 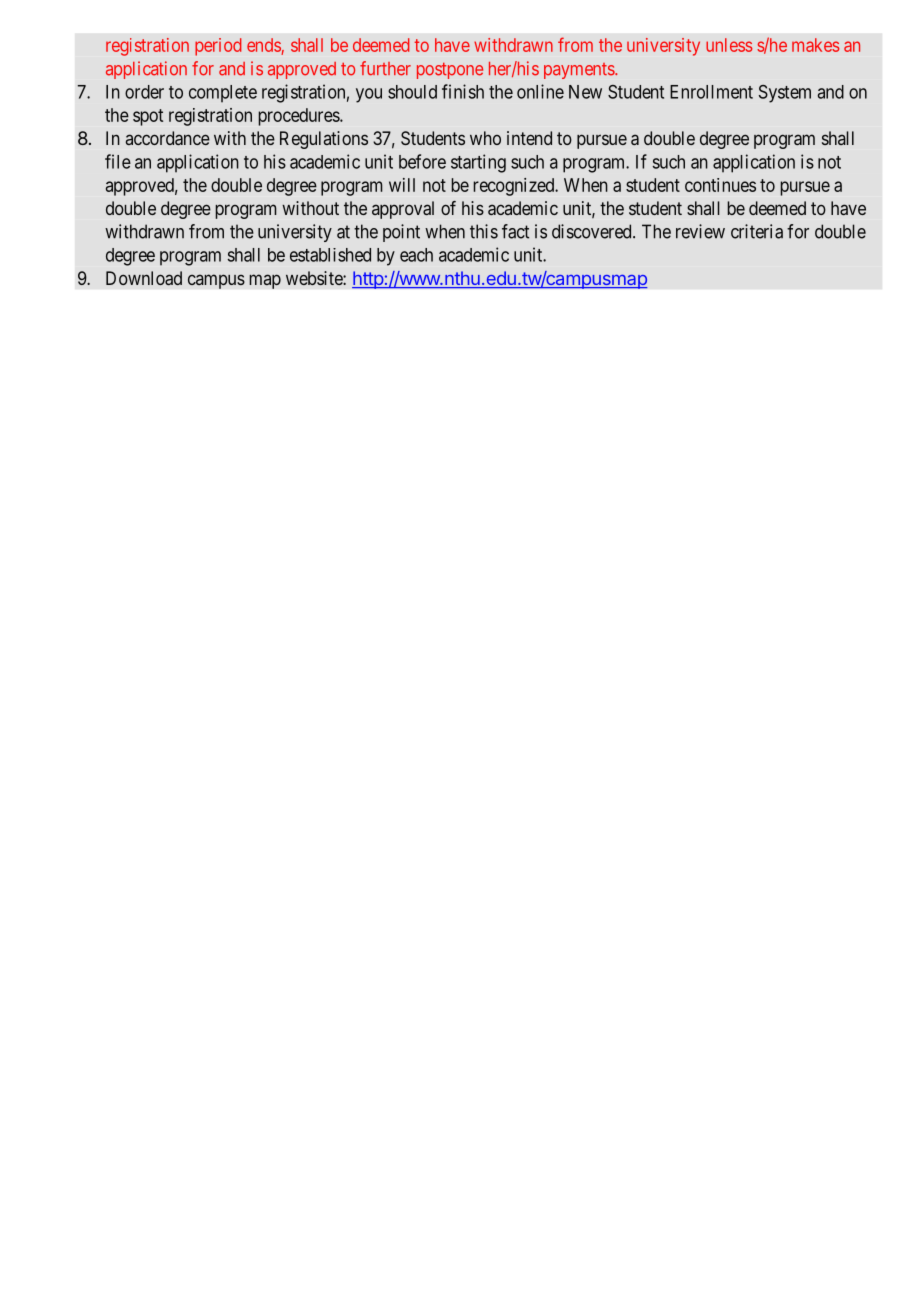 I want to click on period, so click(x=218, y=47).
